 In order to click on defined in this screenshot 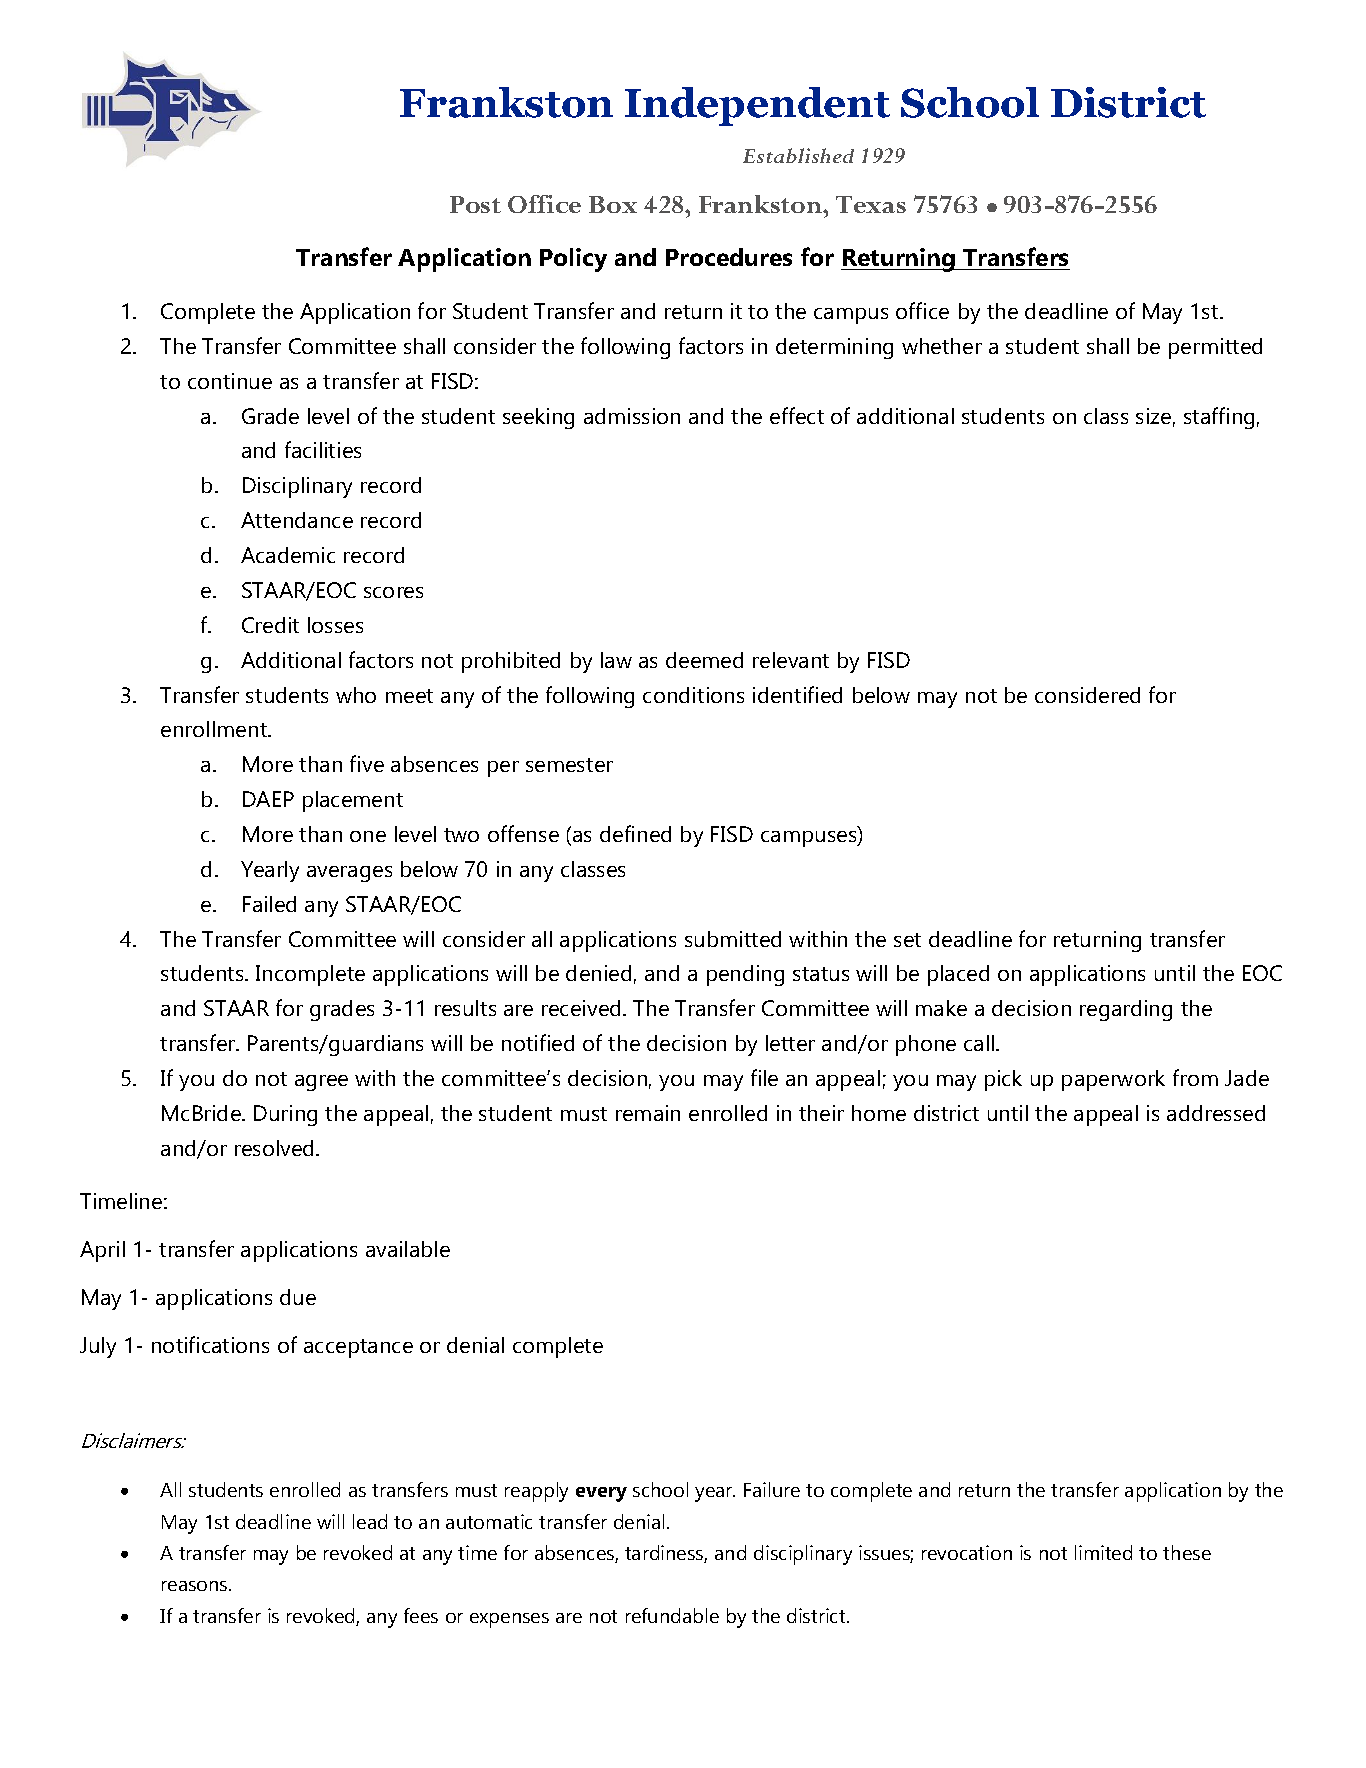, I will do `click(635, 833)`.
